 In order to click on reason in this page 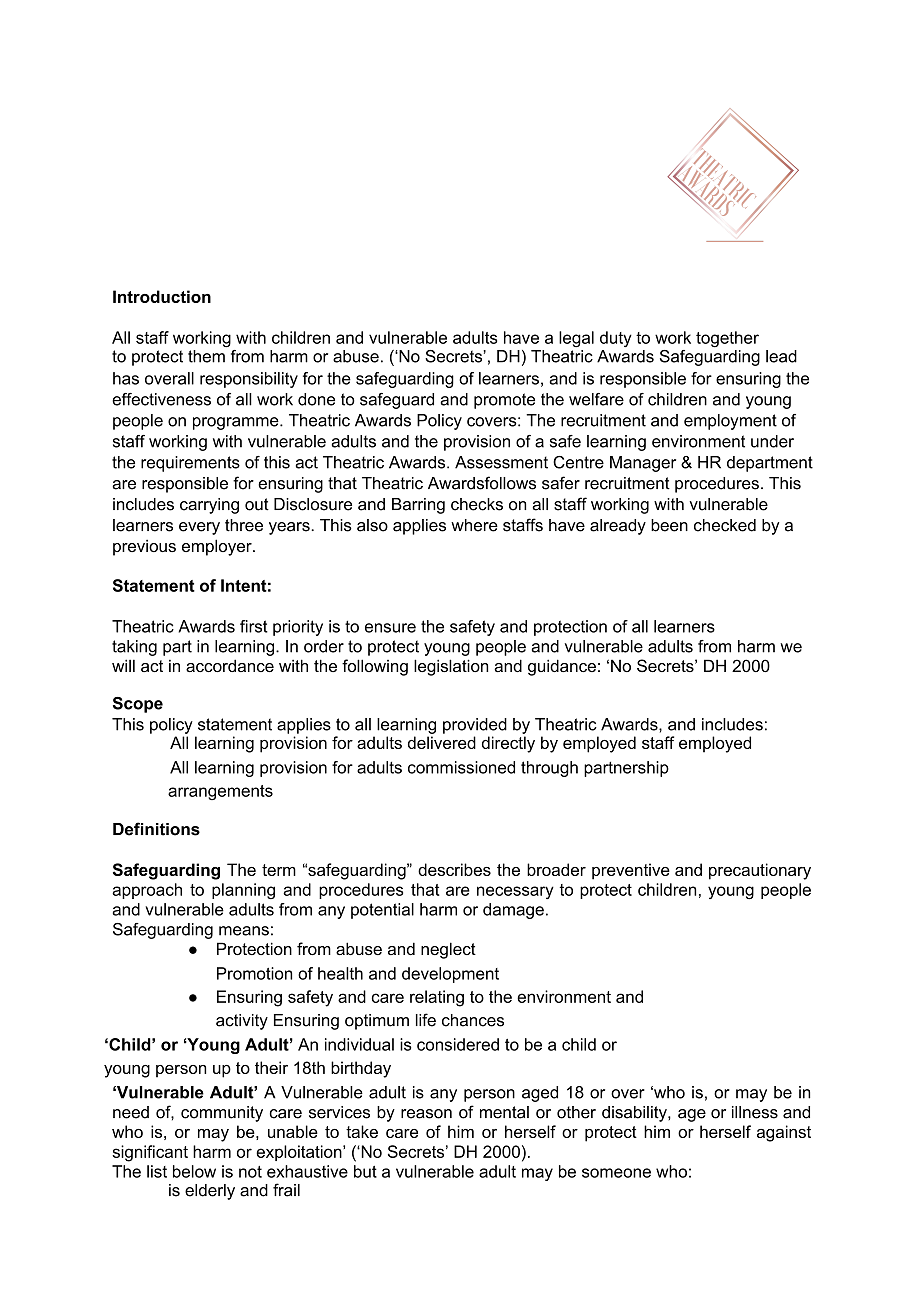, I will do `click(426, 1114)`.
